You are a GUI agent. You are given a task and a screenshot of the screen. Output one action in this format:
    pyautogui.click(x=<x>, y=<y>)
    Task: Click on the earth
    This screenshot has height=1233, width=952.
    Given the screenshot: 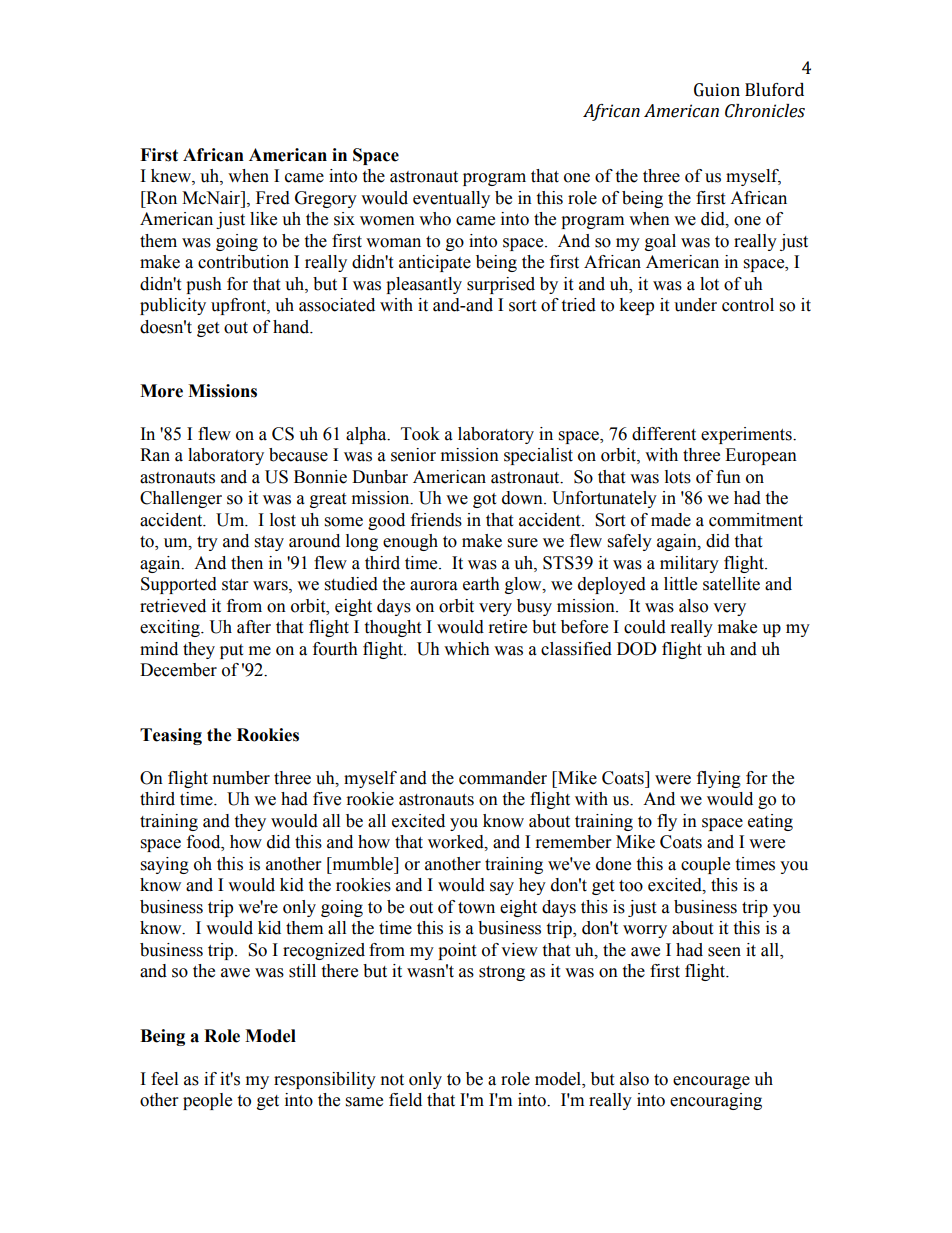 What is the action you would take?
    pyautogui.click(x=481, y=584)
